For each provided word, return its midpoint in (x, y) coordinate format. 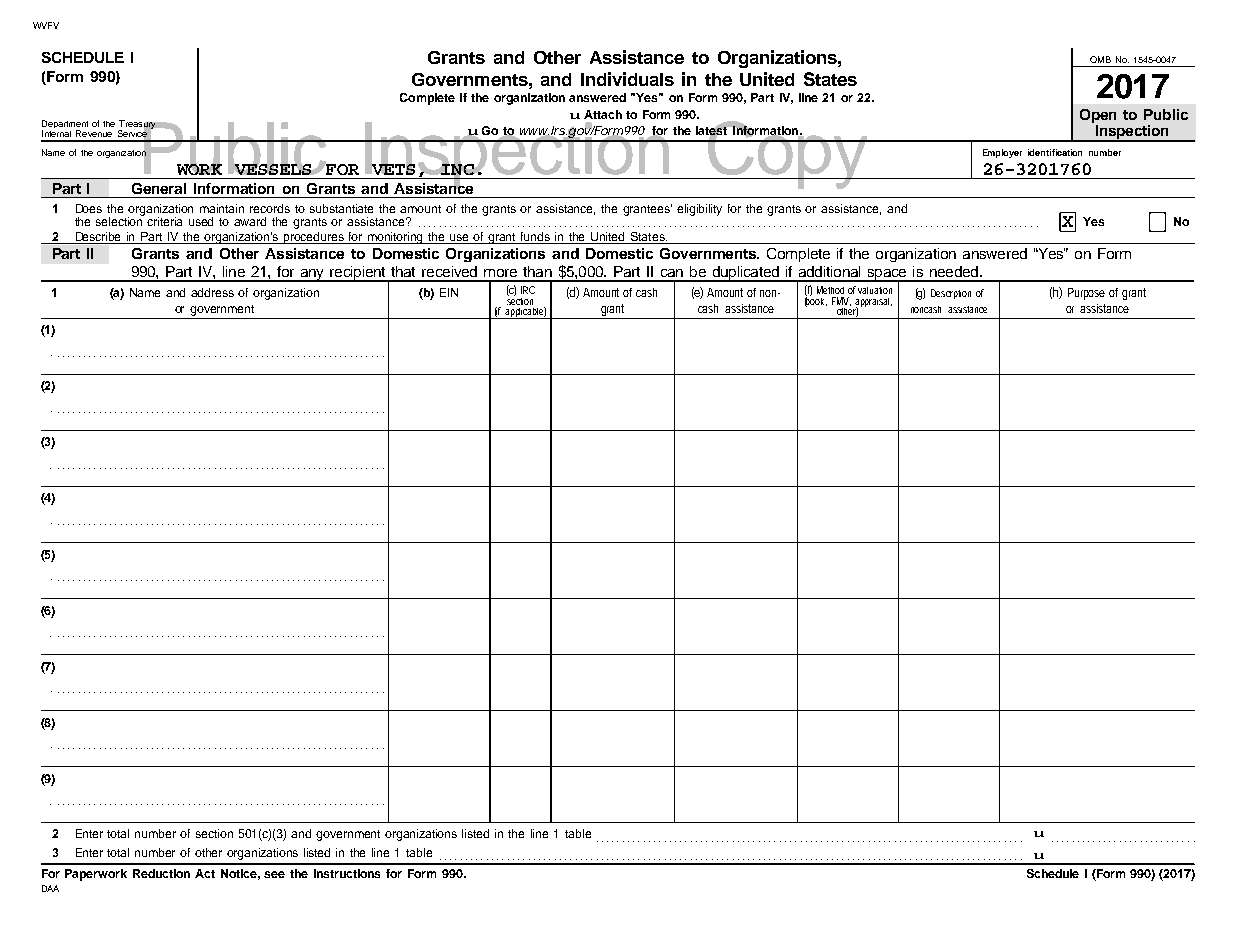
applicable (525, 313)
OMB (1100, 59)
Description (951, 294)
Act (205, 873)
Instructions (347, 873)
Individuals (627, 79)
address (212, 292)
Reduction (161, 873)
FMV (841, 301)
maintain (222, 208)
